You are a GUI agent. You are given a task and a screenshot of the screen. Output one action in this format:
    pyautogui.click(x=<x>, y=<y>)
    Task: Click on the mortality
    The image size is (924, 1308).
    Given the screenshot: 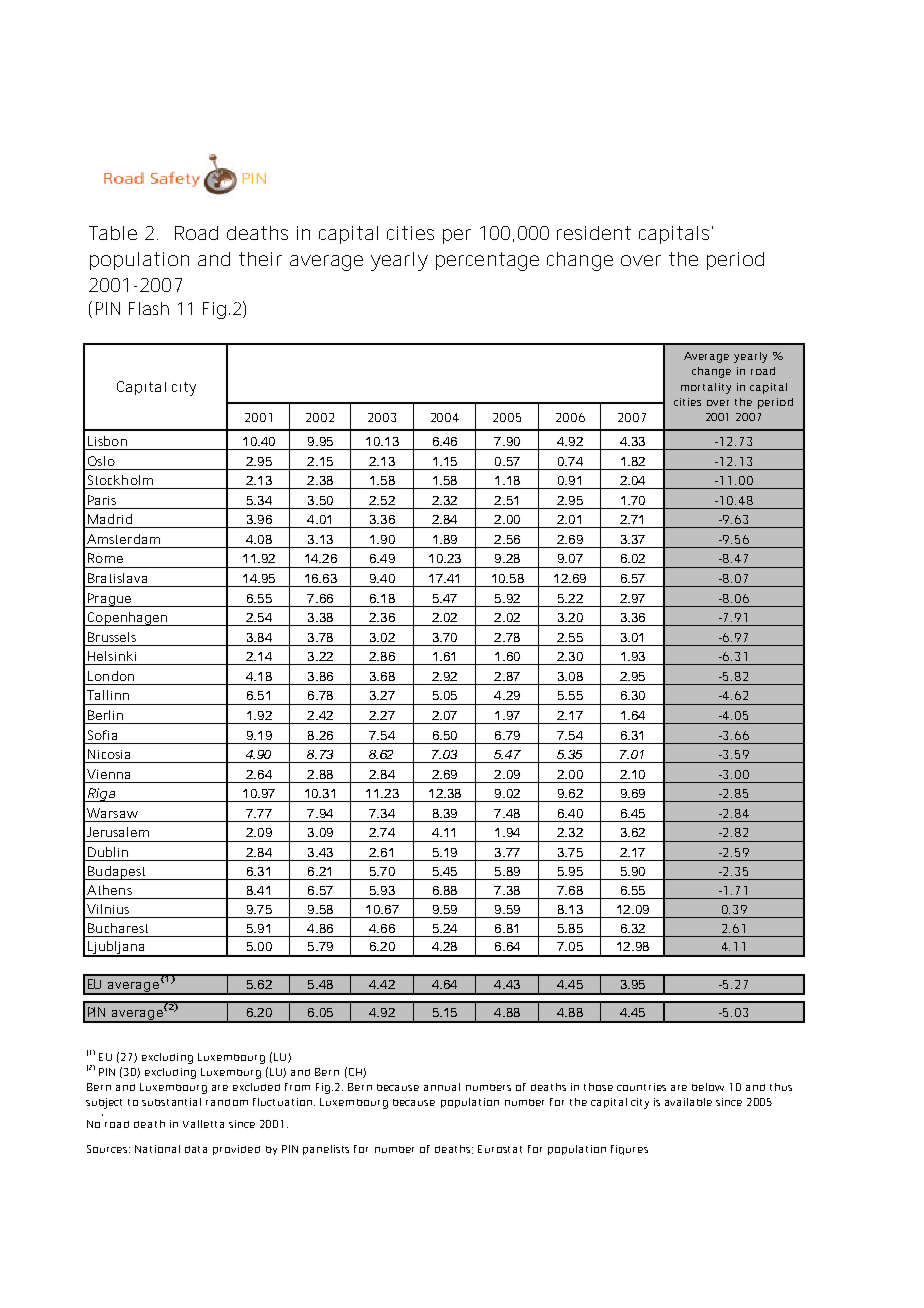 What is the action you would take?
    pyautogui.click(x=706, y=388)
